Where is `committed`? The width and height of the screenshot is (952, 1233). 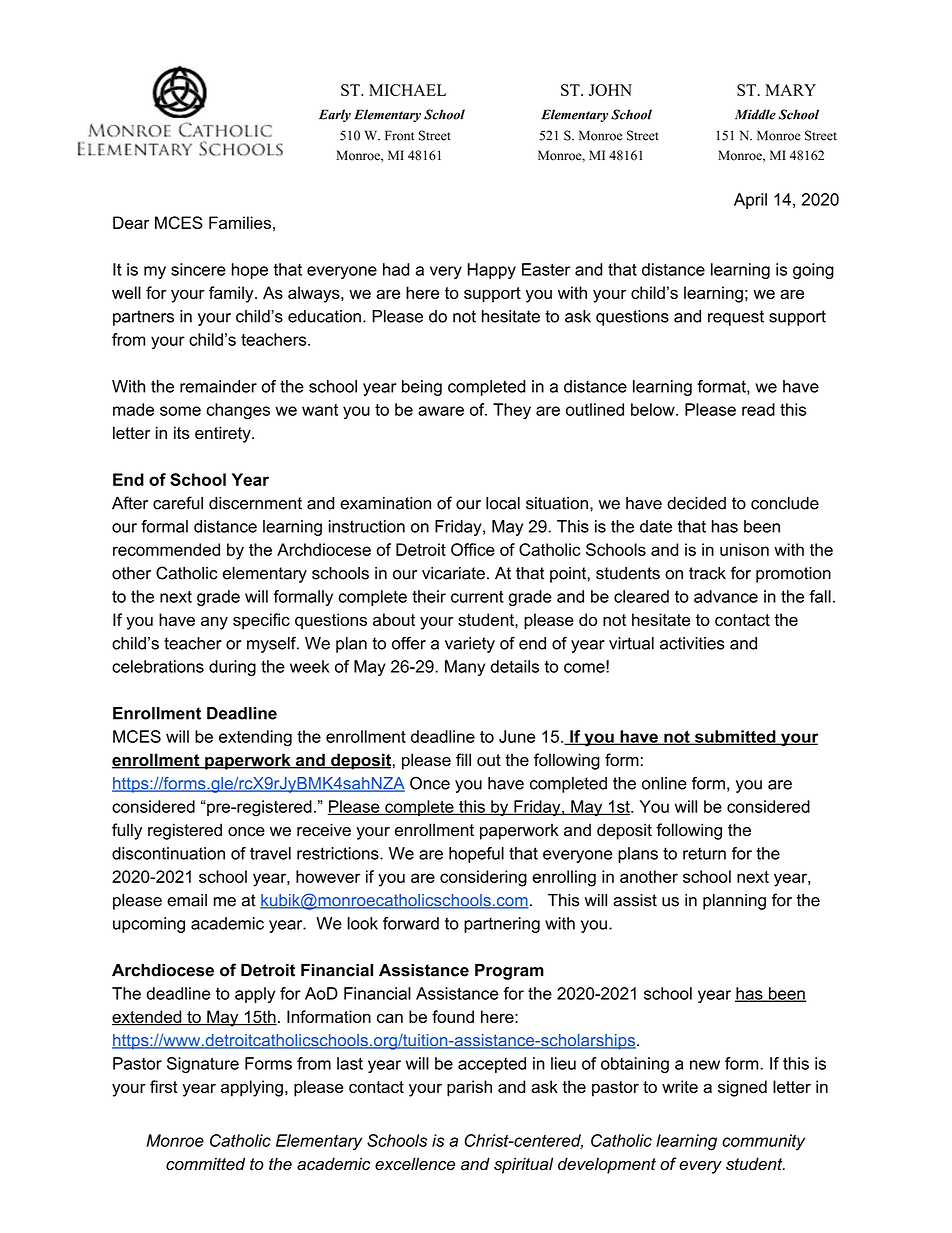 committed is located at coordinates (205, 1164).
